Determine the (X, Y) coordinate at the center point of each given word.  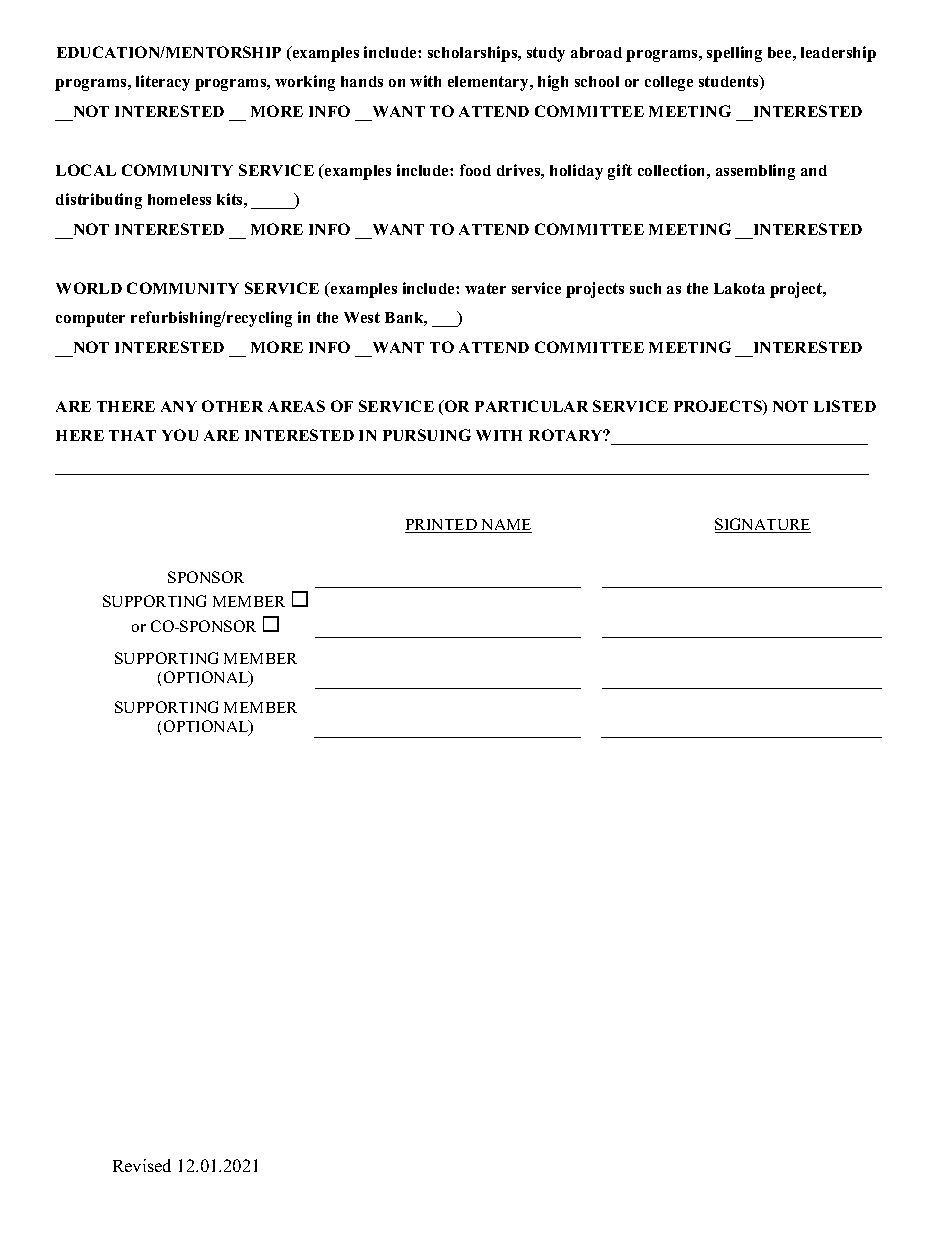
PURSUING (427, 435)
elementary (489, 83)
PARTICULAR (531, 406)
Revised (142, 1165)
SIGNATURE (763, 525)
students (730, 82)
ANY (179, 406)
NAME (505, 526)
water (485, 288)
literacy (163, 83)
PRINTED (442, 526)
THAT (132, 435)
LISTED (845, 406)
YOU (180, 435)
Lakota (739, 288)
